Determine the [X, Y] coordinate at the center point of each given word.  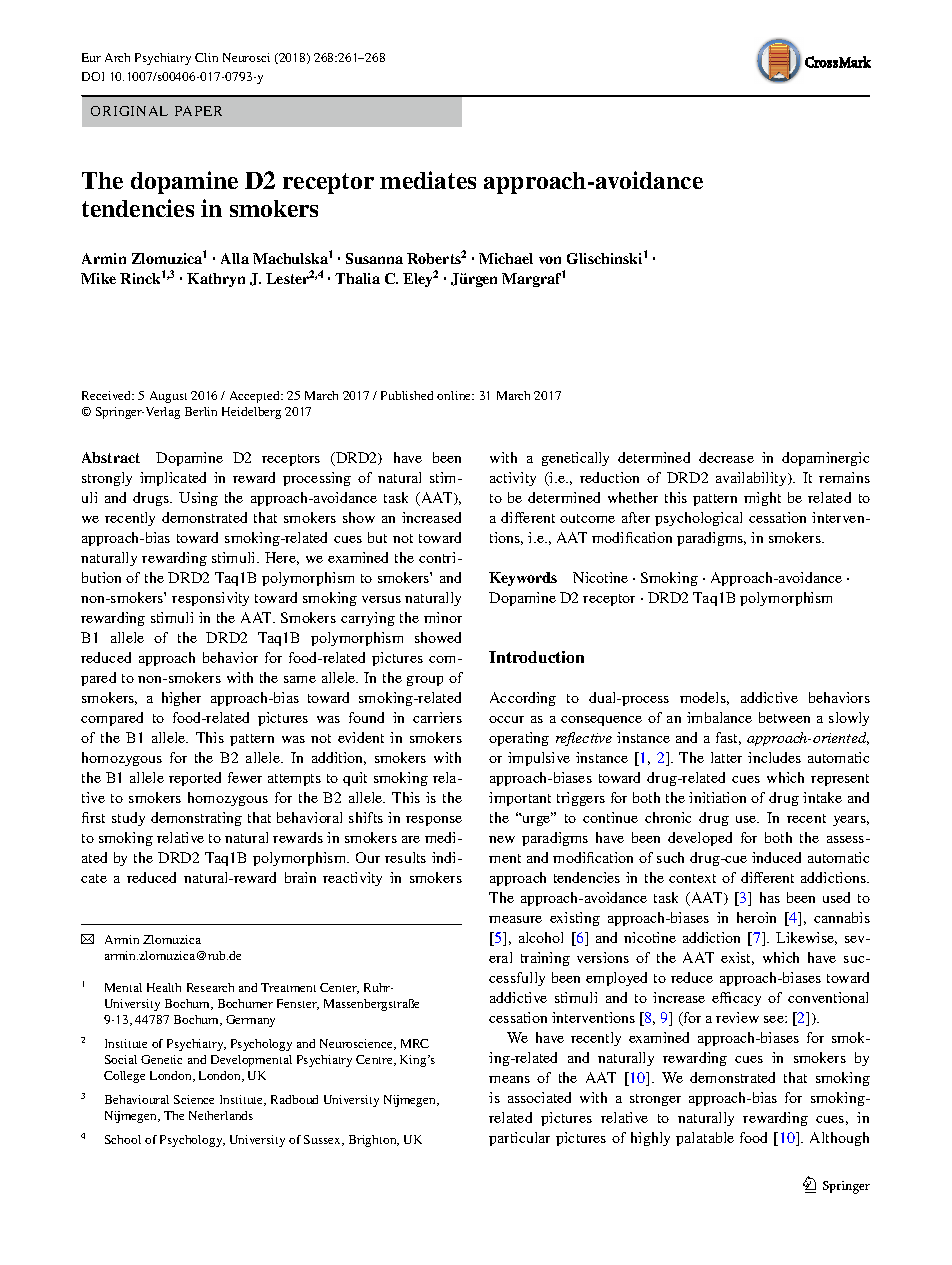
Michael [506, 258]
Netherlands [221, 1115]
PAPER [198, 111]
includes [774, 757]
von [550, 260]
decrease [726, 457]
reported [195, 779]
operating [519, 739]
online [455, 395]
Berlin [201, 411]
